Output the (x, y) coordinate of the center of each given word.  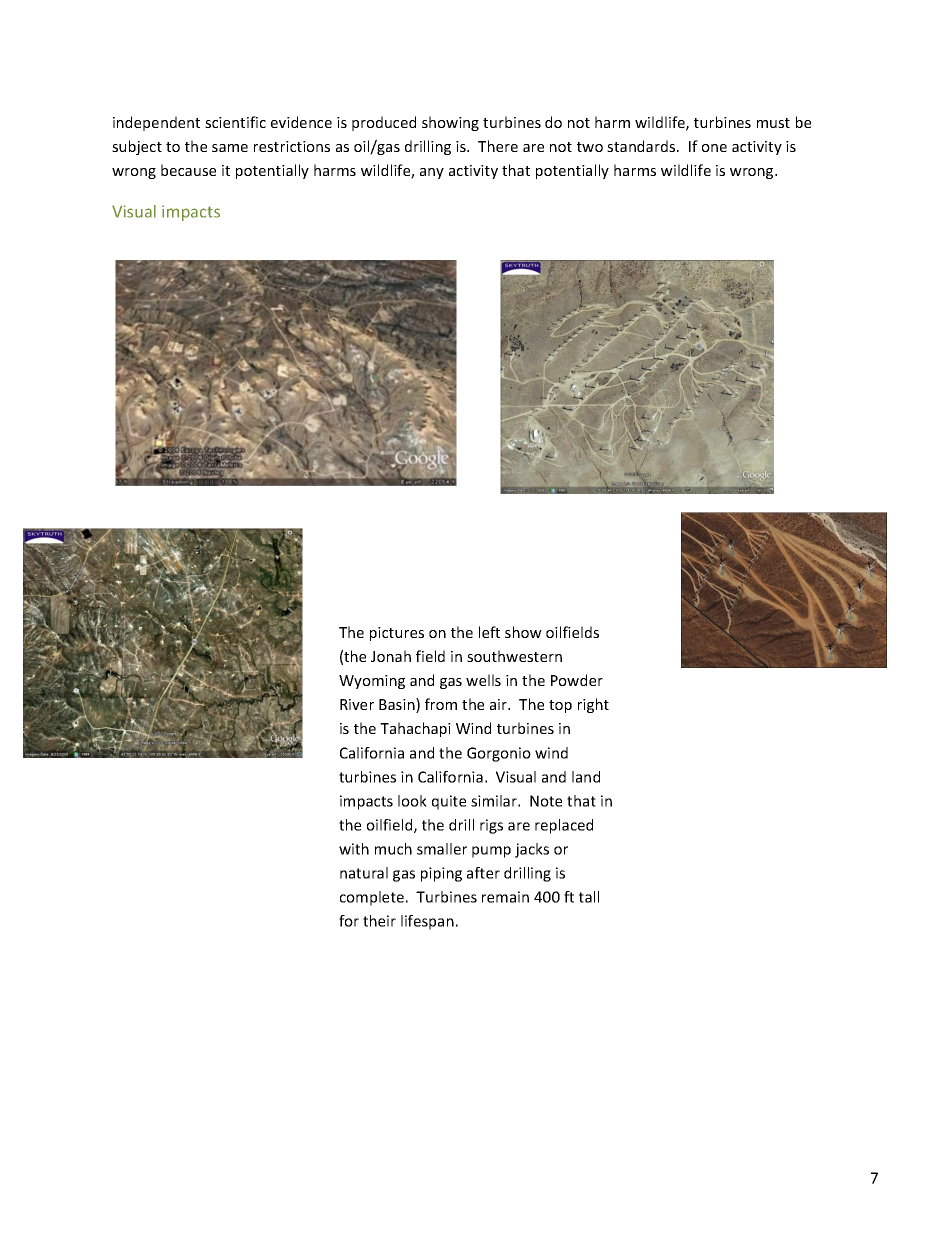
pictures (397, 634)
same (230, 148)
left (489, 632)
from (441, 704)
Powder (577, 680)
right (593, 705)
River (357, 704)
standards (642, 146)
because (188, 170)
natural (364, 873)
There (498, 146)
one (714, 148)
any (432, 173)
